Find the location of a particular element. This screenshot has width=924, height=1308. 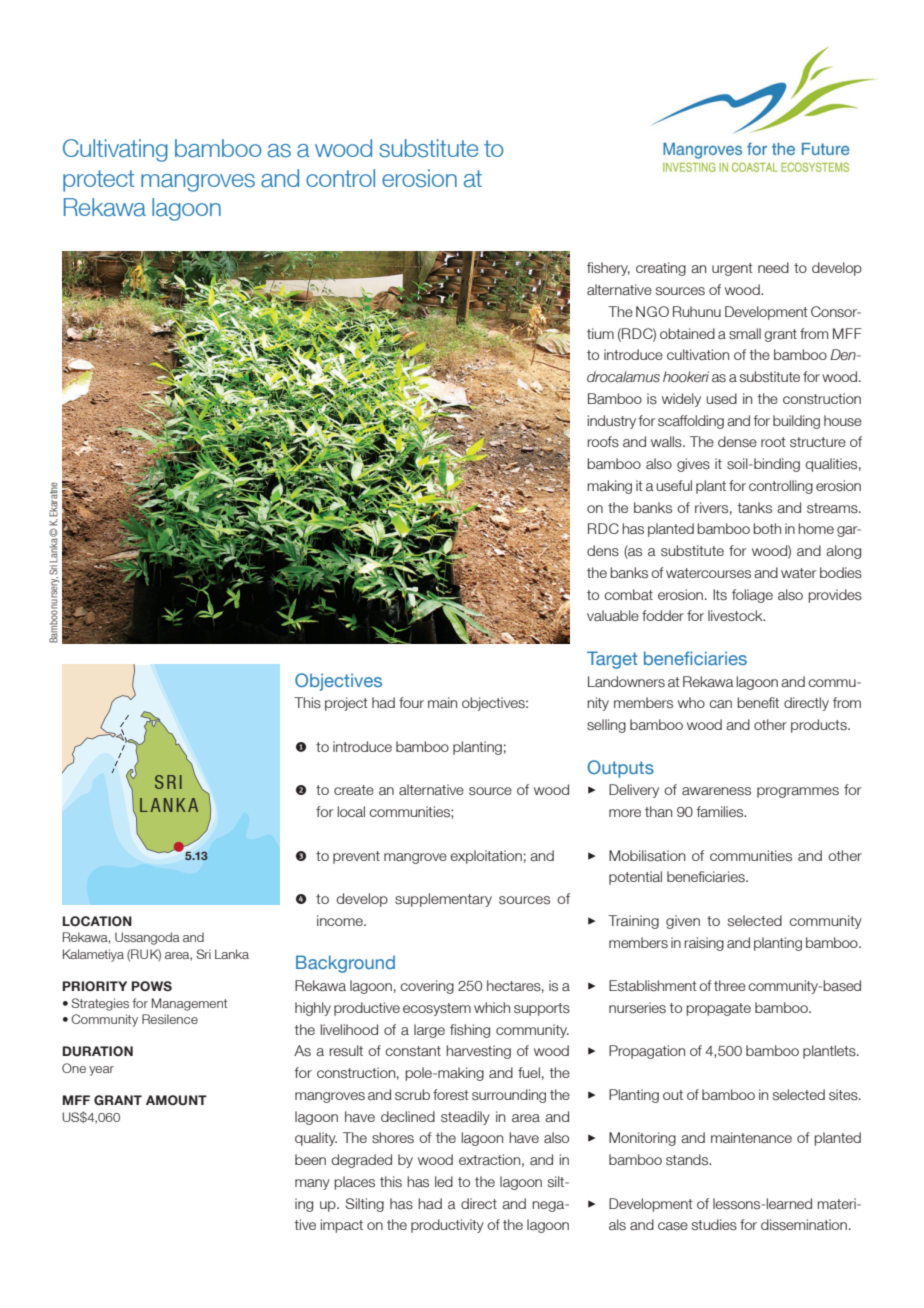

LOCATION is located at coordinates (97, 921).
